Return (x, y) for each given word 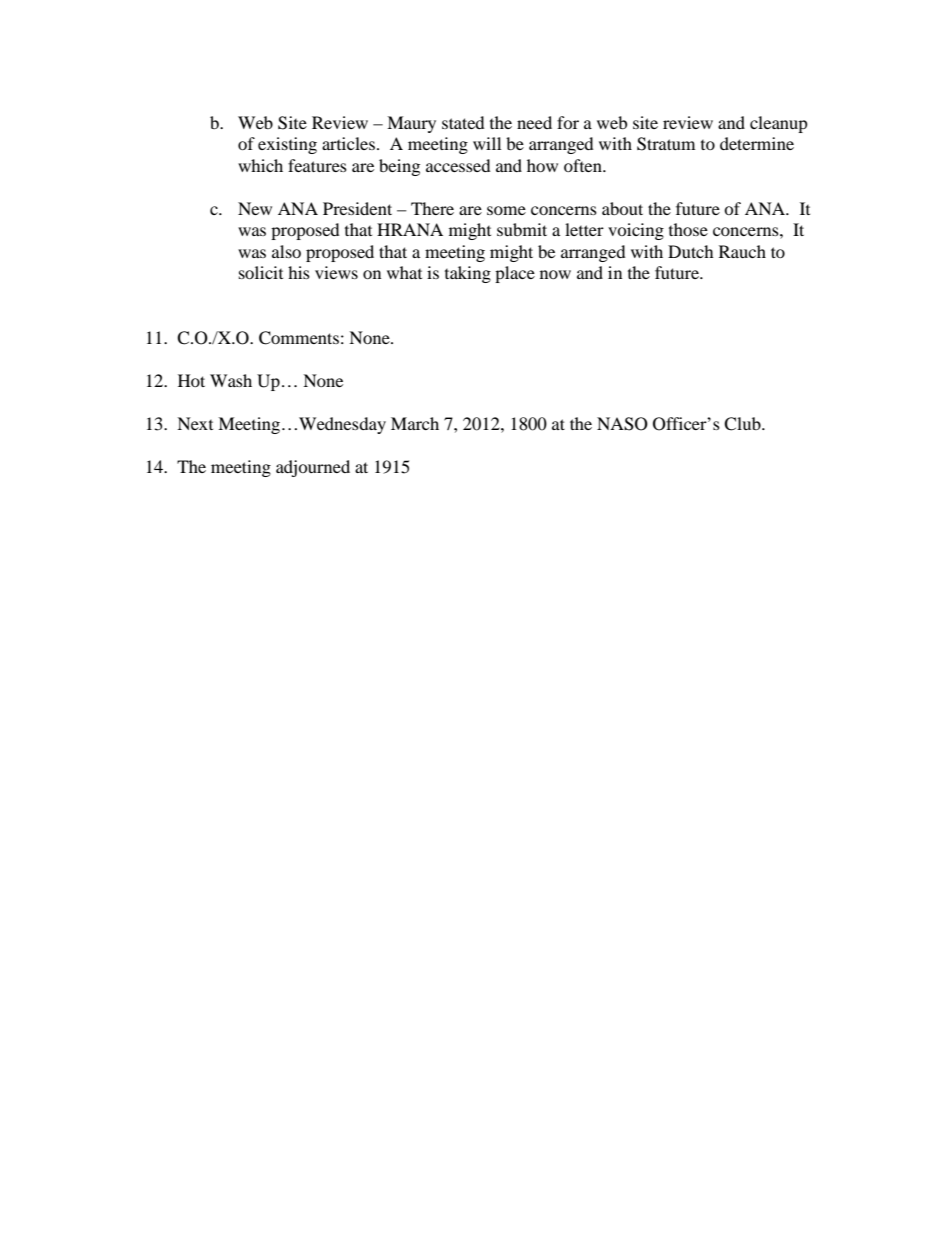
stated (463, 122)
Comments (299, 338)
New (255, 208)
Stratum (666, 144)
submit (522, 229)
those (688, 229)
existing (287, 145)
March (415, 423)
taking (468, 274)
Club (743, 424)
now (555, 274)
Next (195, 423)
